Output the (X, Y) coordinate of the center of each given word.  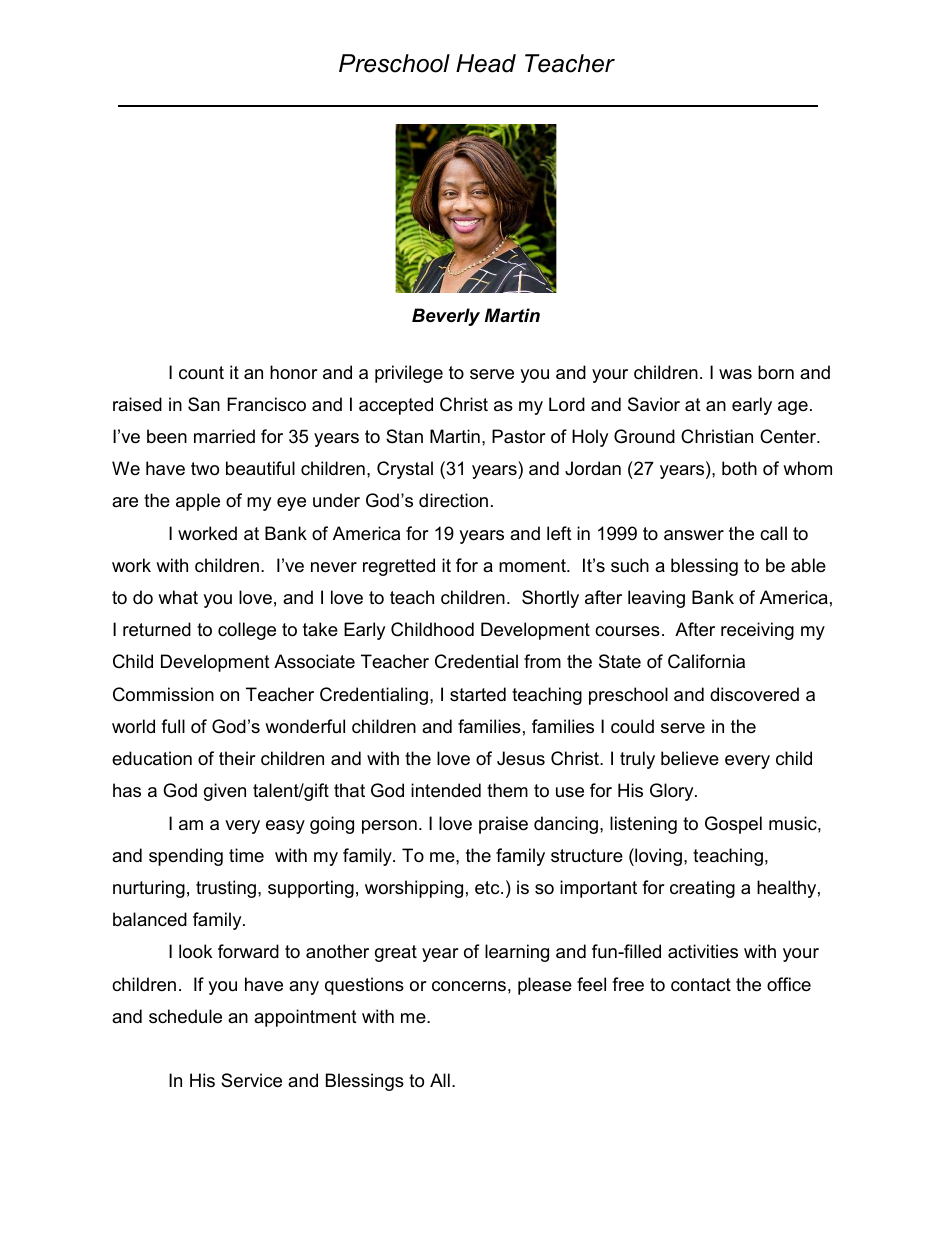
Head (486, 63)
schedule (185, 1016)
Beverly (446, 317)
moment (533, 565)
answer (694, 535)
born (776, 372)
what (178, 597)
